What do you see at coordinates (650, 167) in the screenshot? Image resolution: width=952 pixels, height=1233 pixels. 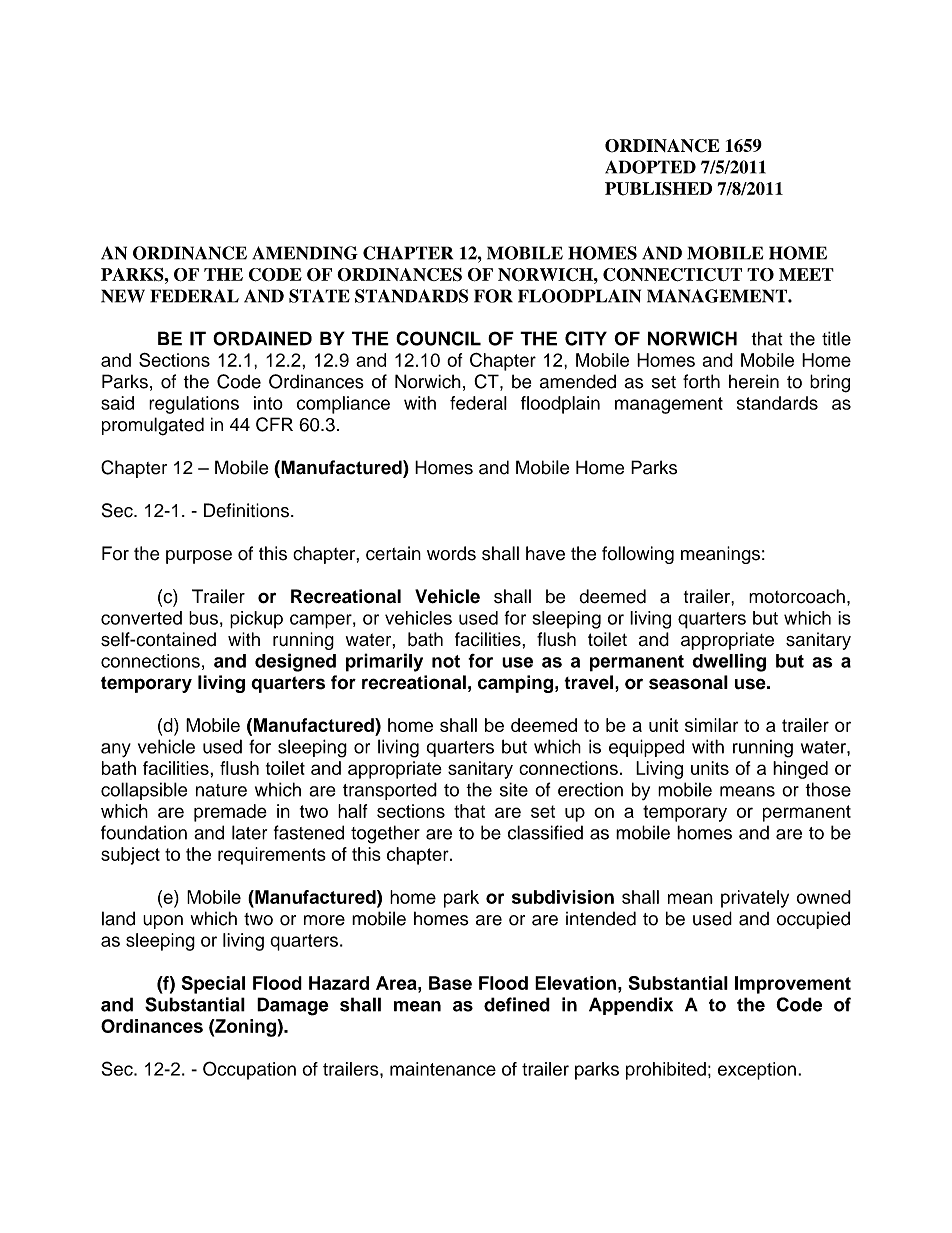 I see `ADOPTED` at bounding box center [650, 167].
